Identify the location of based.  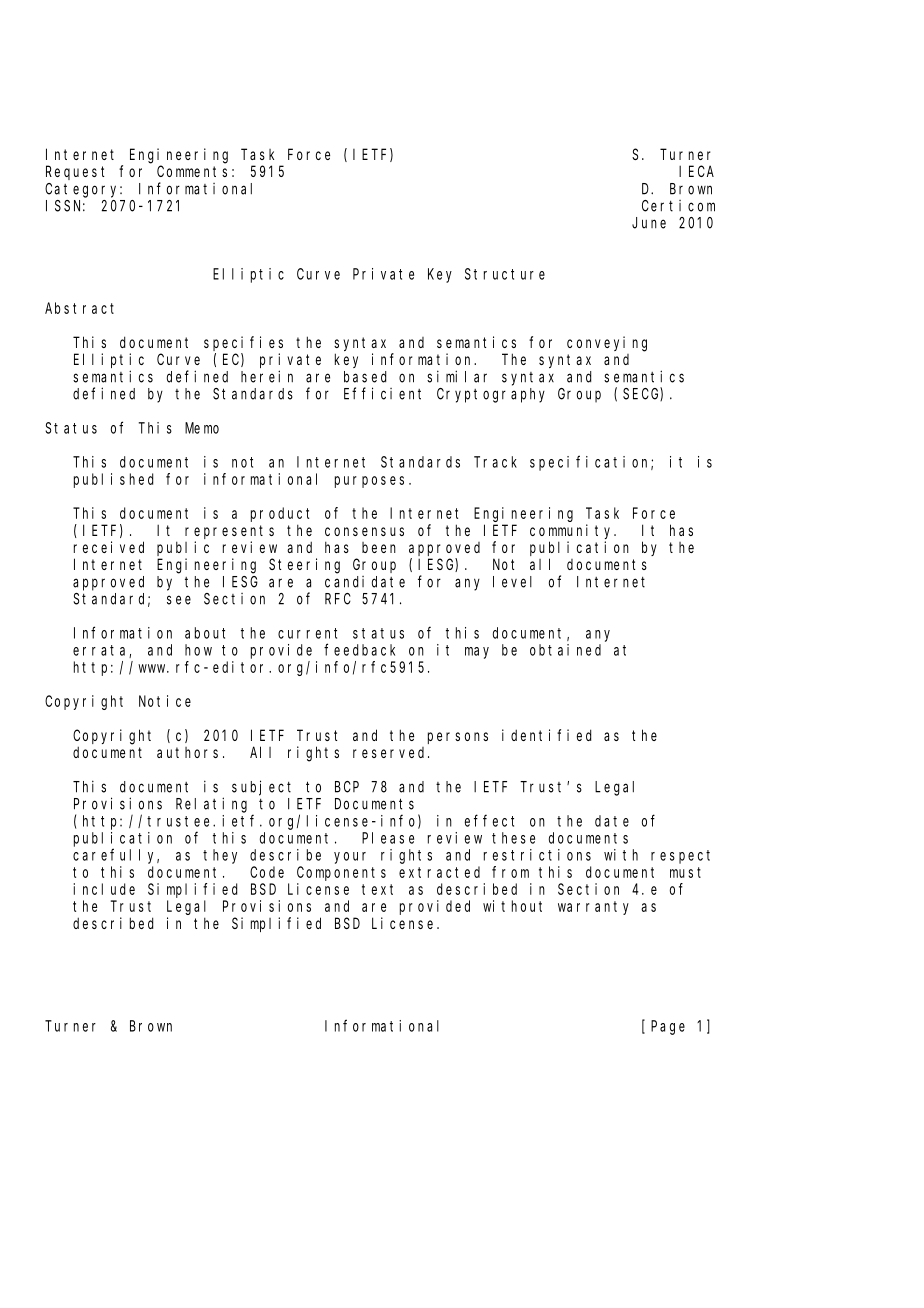
(365, 377).
